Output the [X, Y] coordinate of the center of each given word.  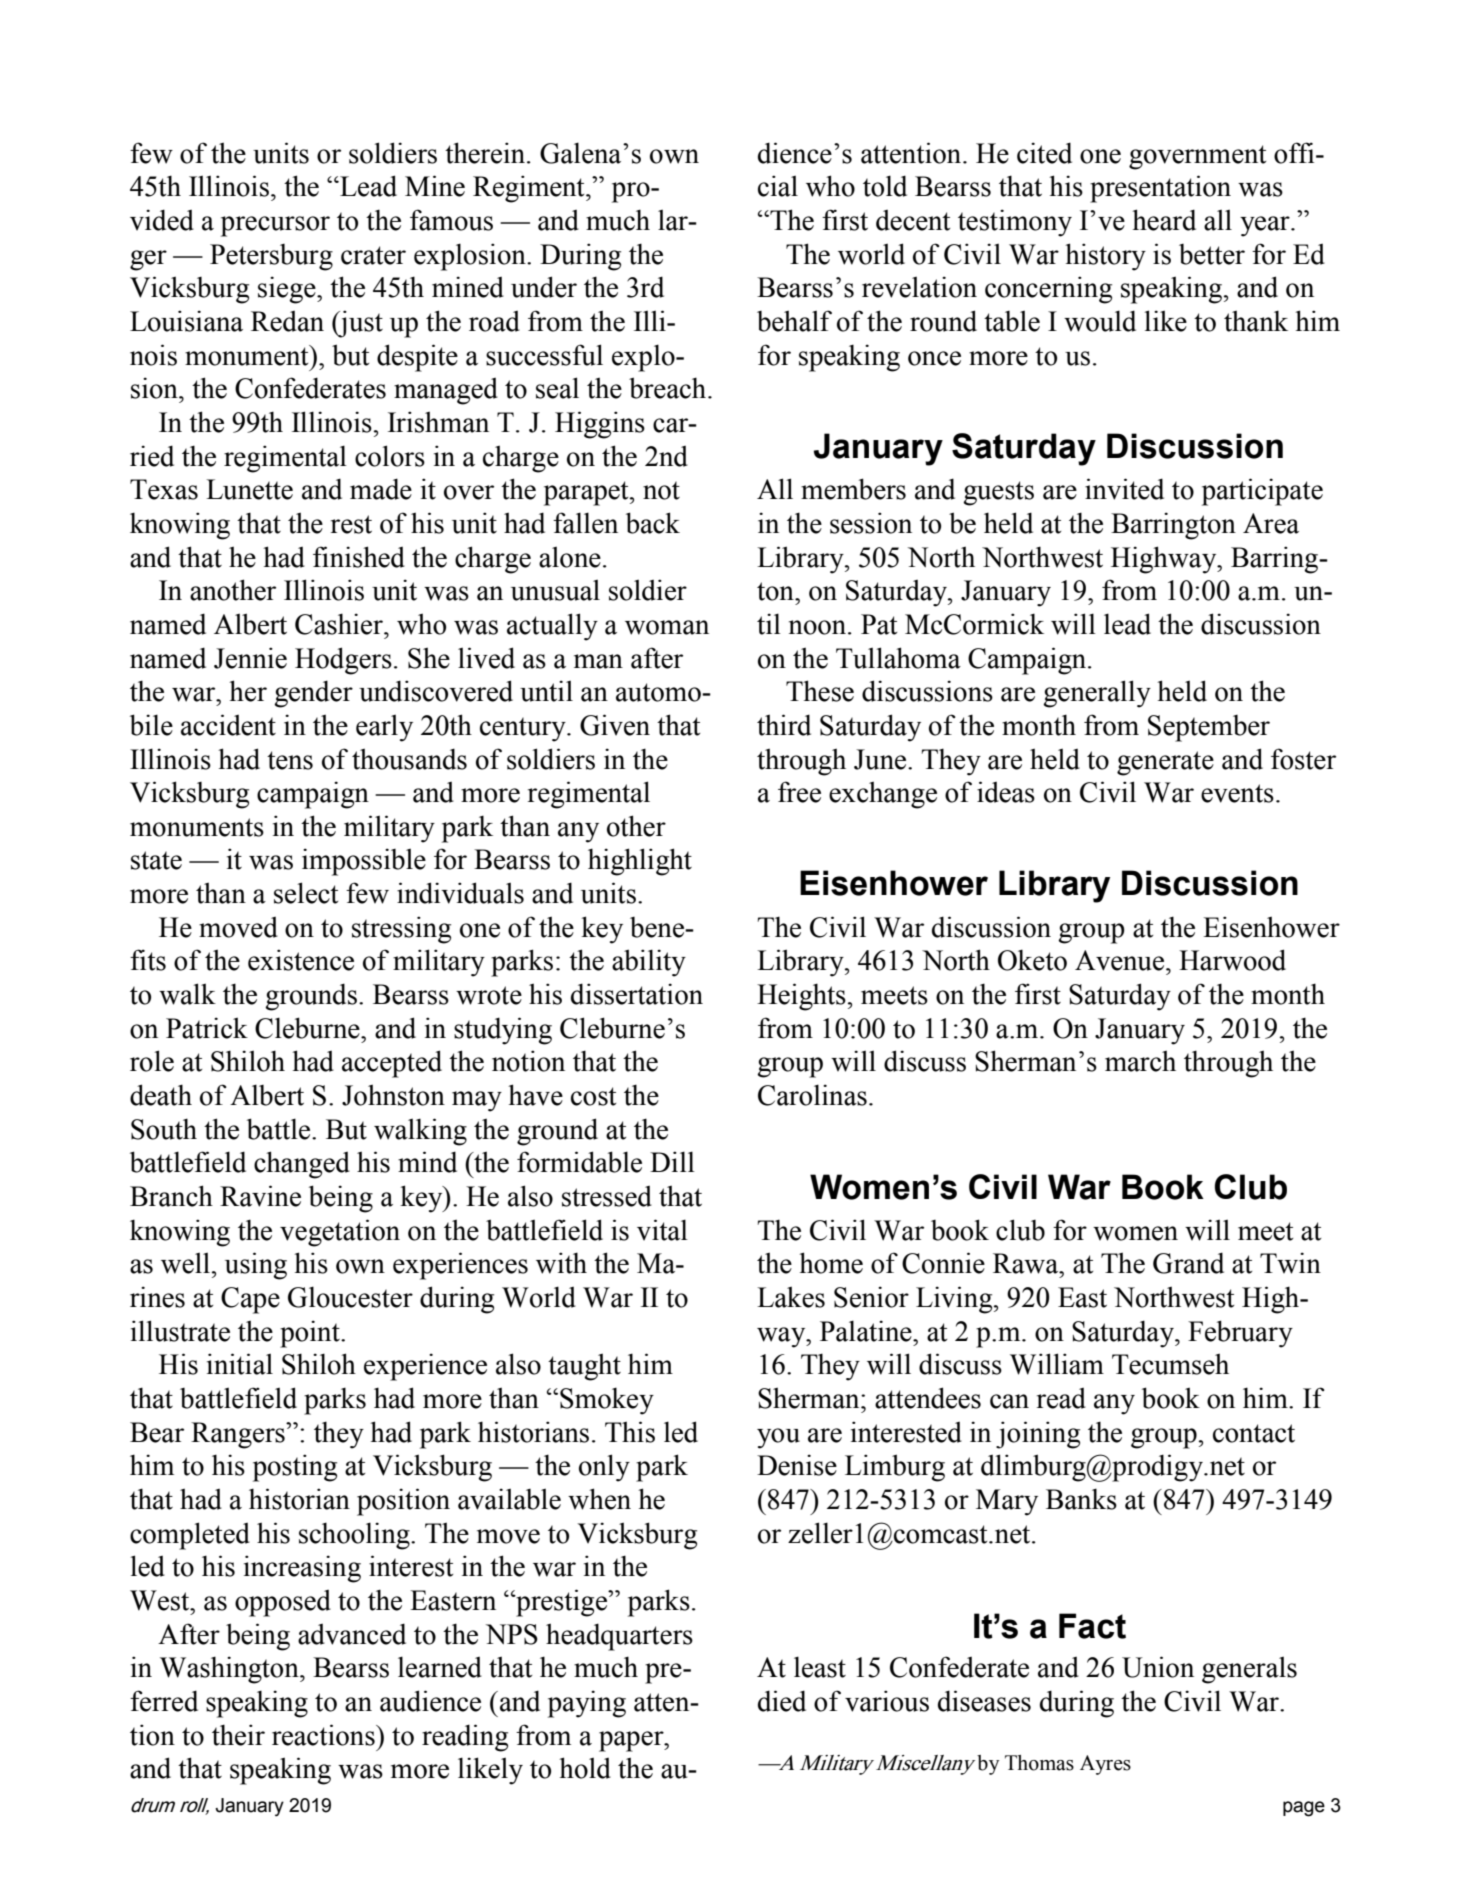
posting [295, 1468]
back [653, 523]
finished [359, 557]
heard [1164, 220]
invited [1124, 489]
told [885, 186]
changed [302, 1165]
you [778, 1438]
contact [1254, 1433]
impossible [364, 862]
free [799, 792]
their [238, 1735]
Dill [672, 1161]
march [1140, 1061]
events [1237, 793]
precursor [275, 226]
